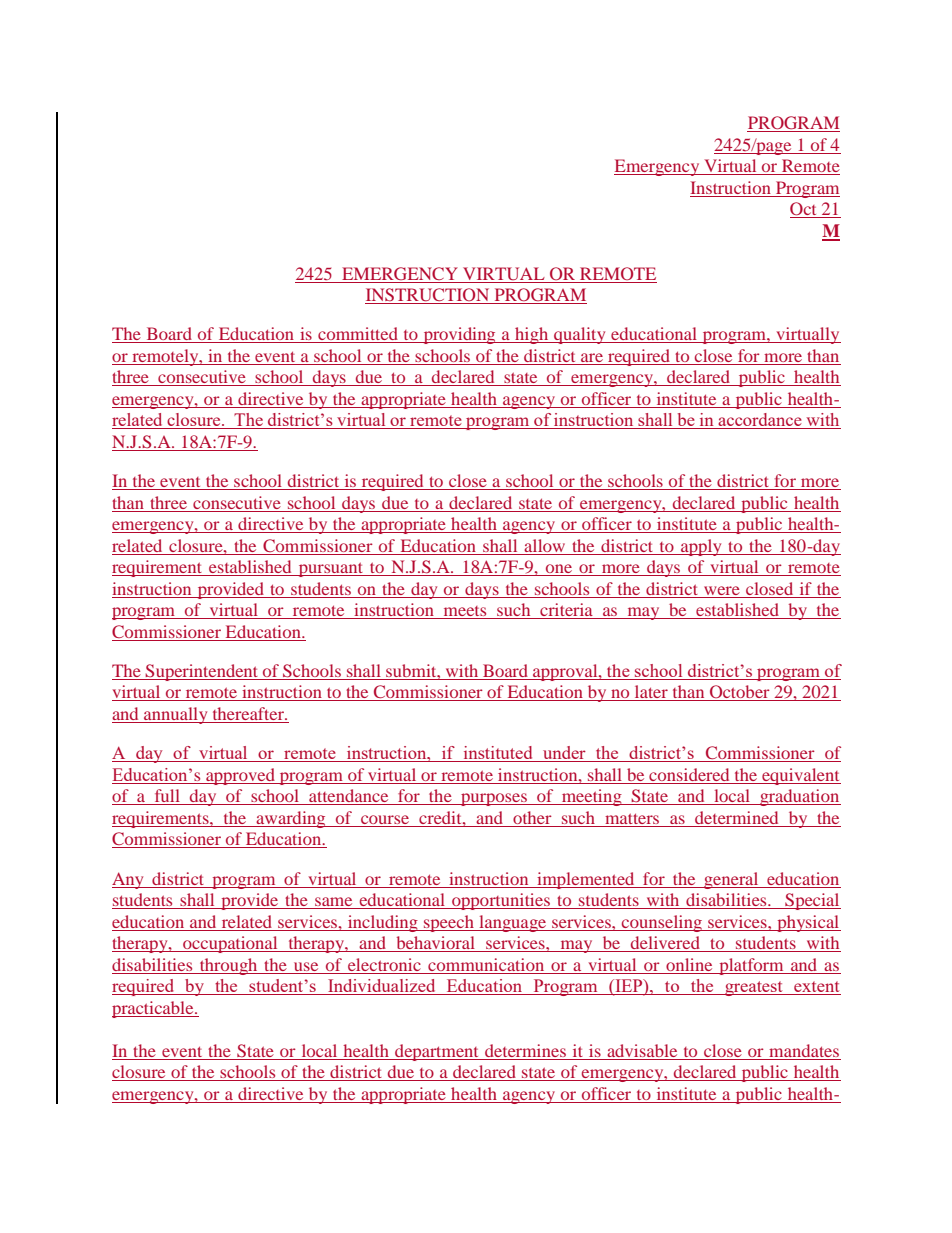  Describe the element at coordinates (501, 901) in the screenshot. I see `opportunities` at that location.
